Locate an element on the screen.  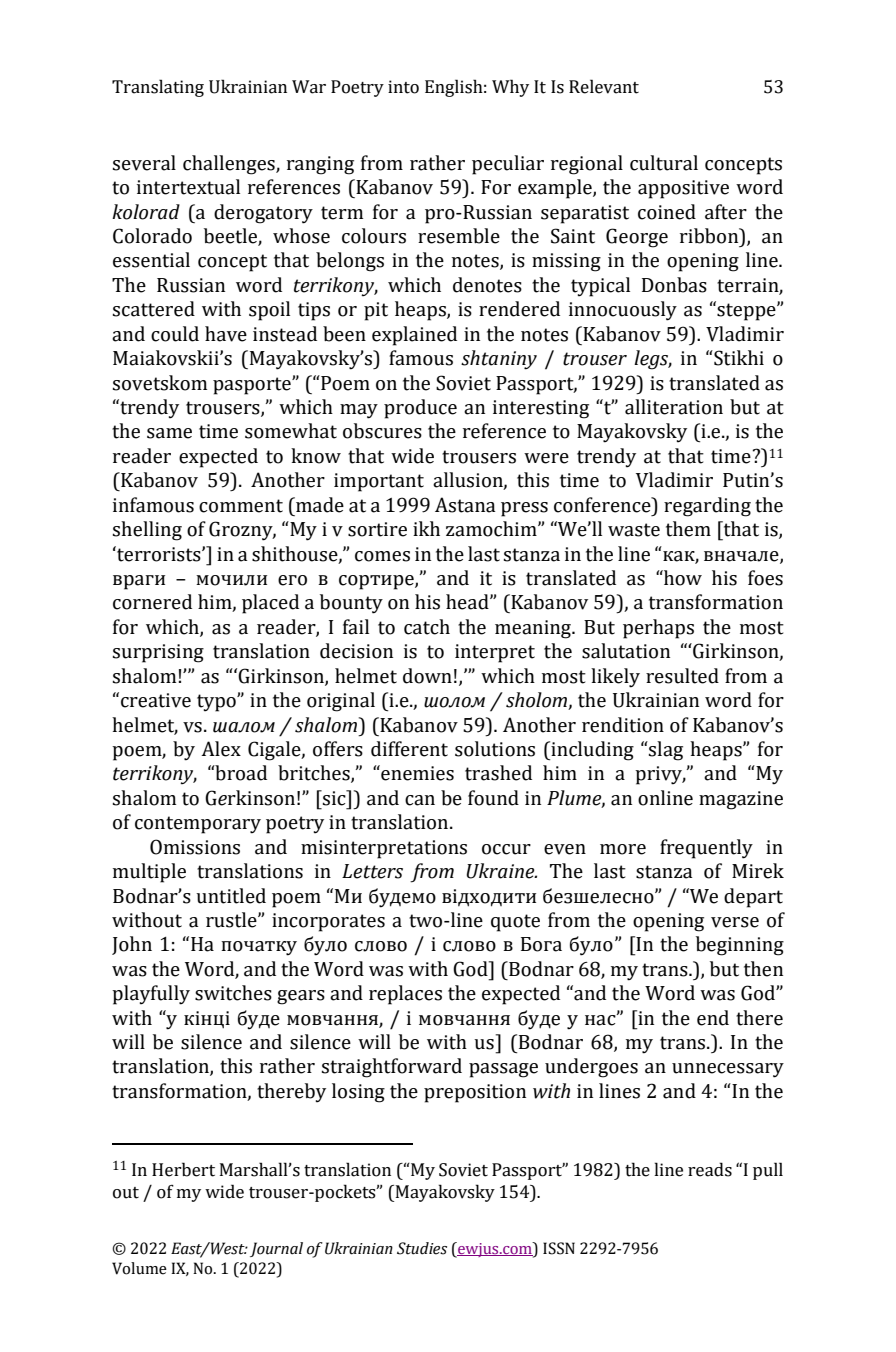
resulted is located at coordinates (682, 676).
